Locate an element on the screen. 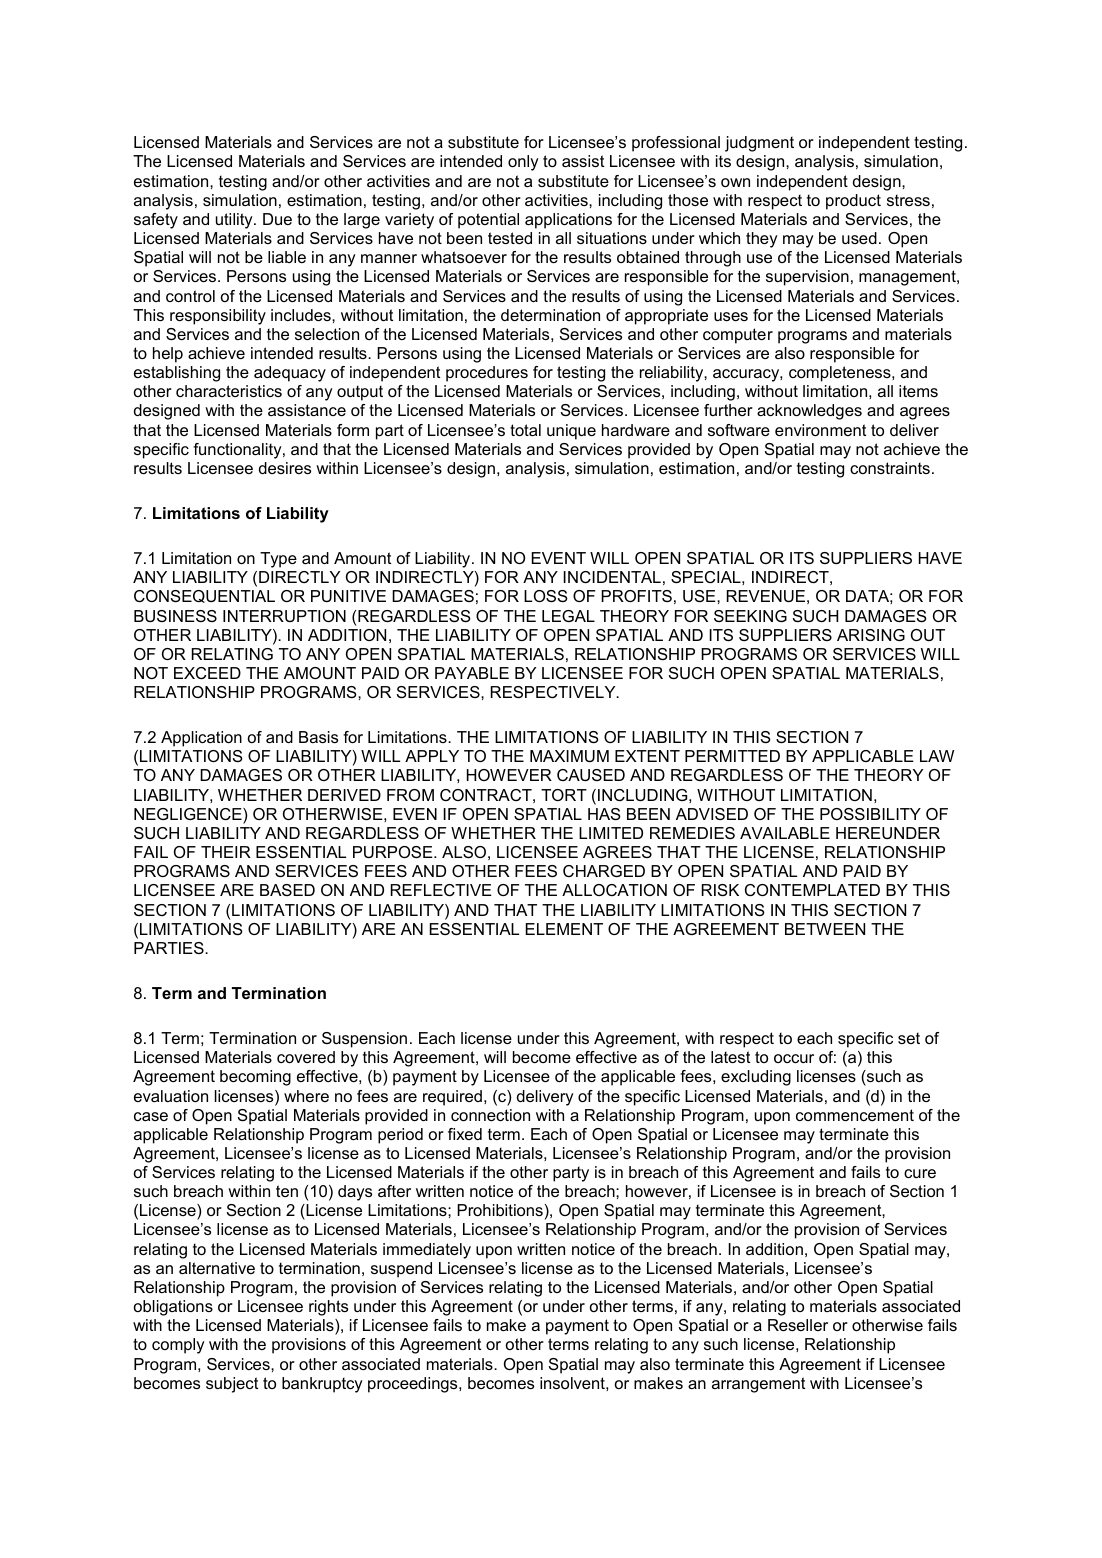 This screenshot has height=1558, width=1102. CONSEQUENTIAL is located at coordinates (204, 596).
